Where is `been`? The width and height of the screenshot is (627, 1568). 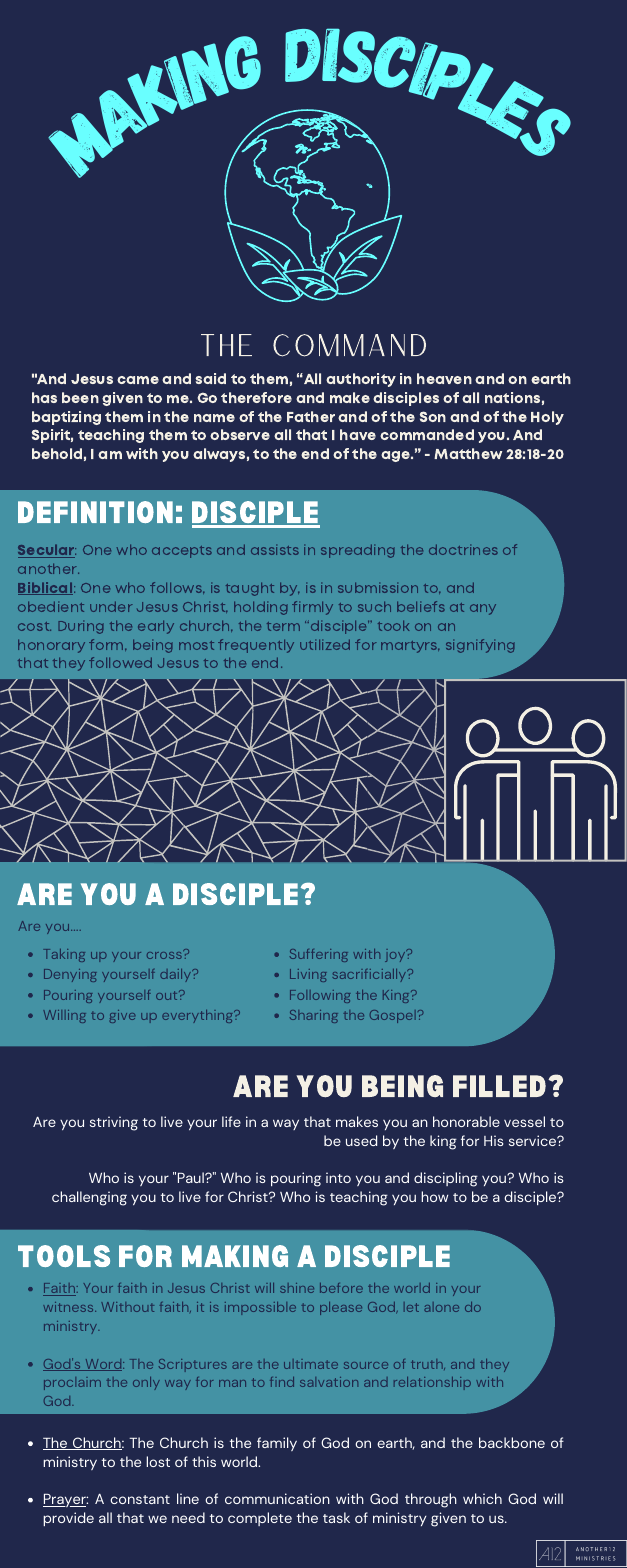
been is located at coordinates (80, 397).
